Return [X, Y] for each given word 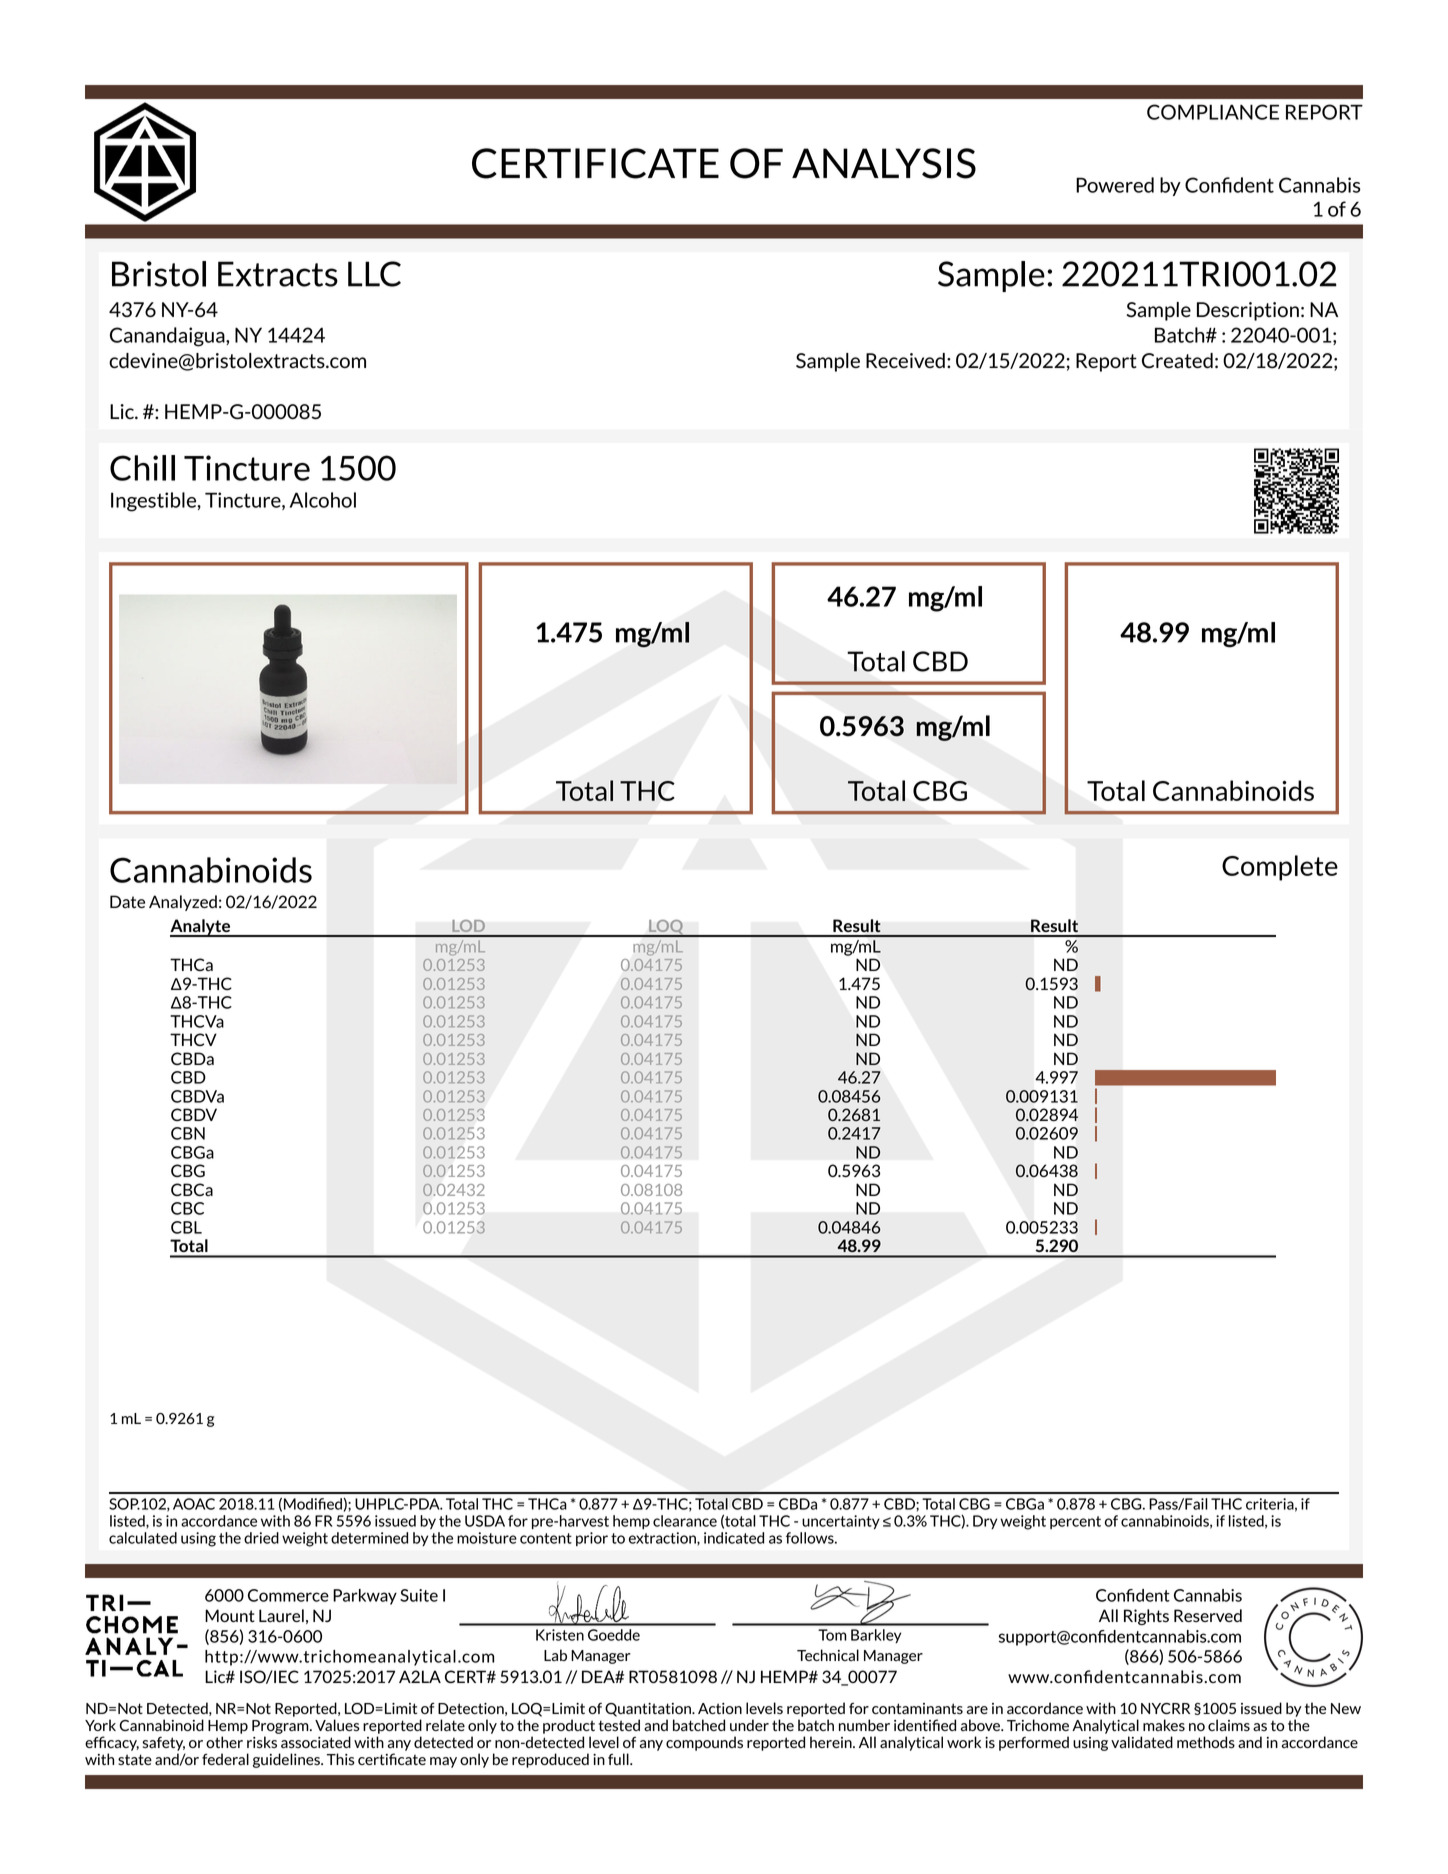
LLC [374, 274]
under [749, 1725]
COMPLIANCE [1213, 112]
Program [281, 1727]
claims [1229, 1725]
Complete [1280, 868]
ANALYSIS [884, 163]
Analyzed [183, 903]
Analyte [201, 928]
